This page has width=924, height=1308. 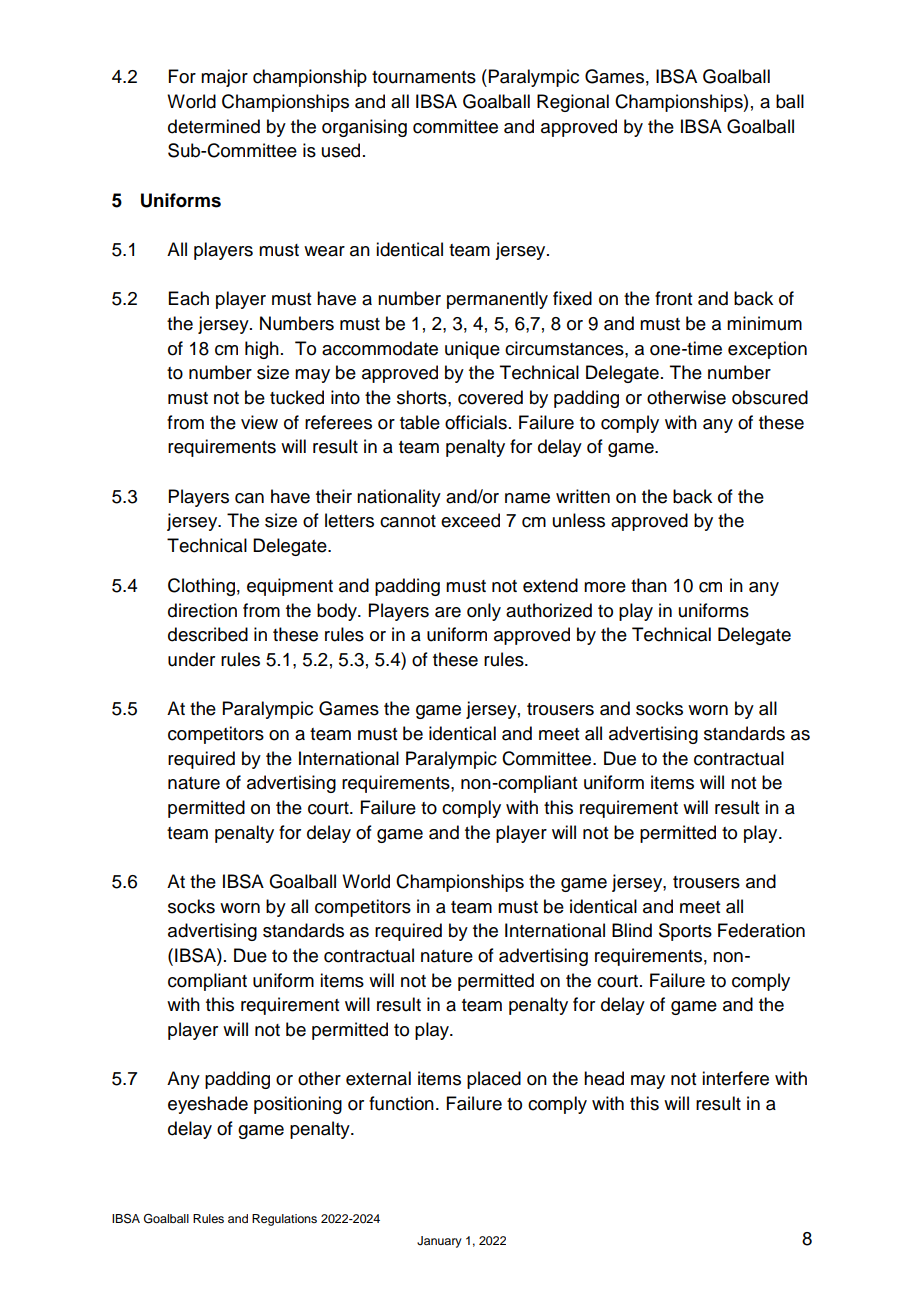 What do you see at coordinates (208, 634) in the page?
I see `described` at bounding box center [208, 634].
